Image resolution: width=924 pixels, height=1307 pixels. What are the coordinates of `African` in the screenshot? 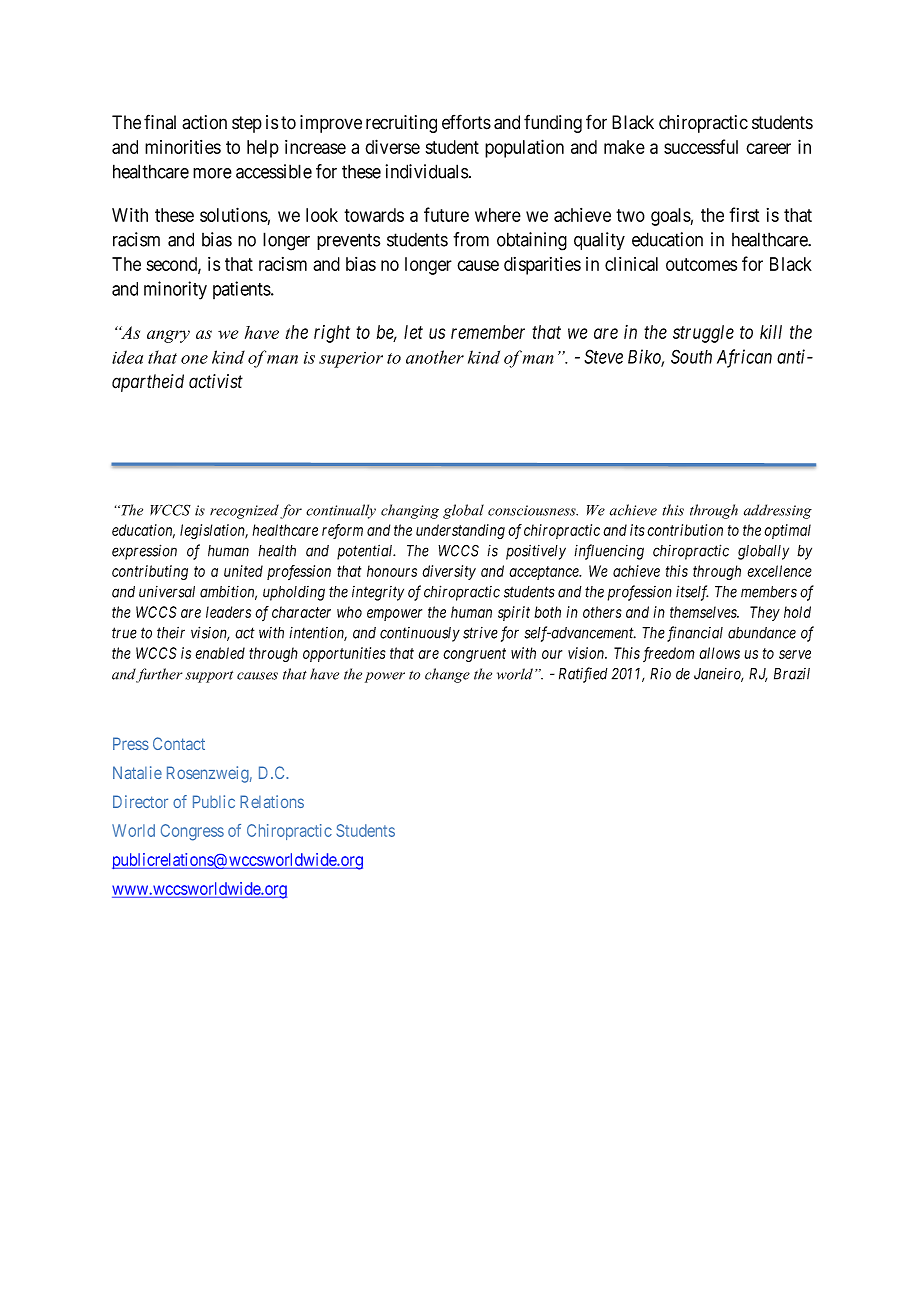 It's located at (744, 358).
